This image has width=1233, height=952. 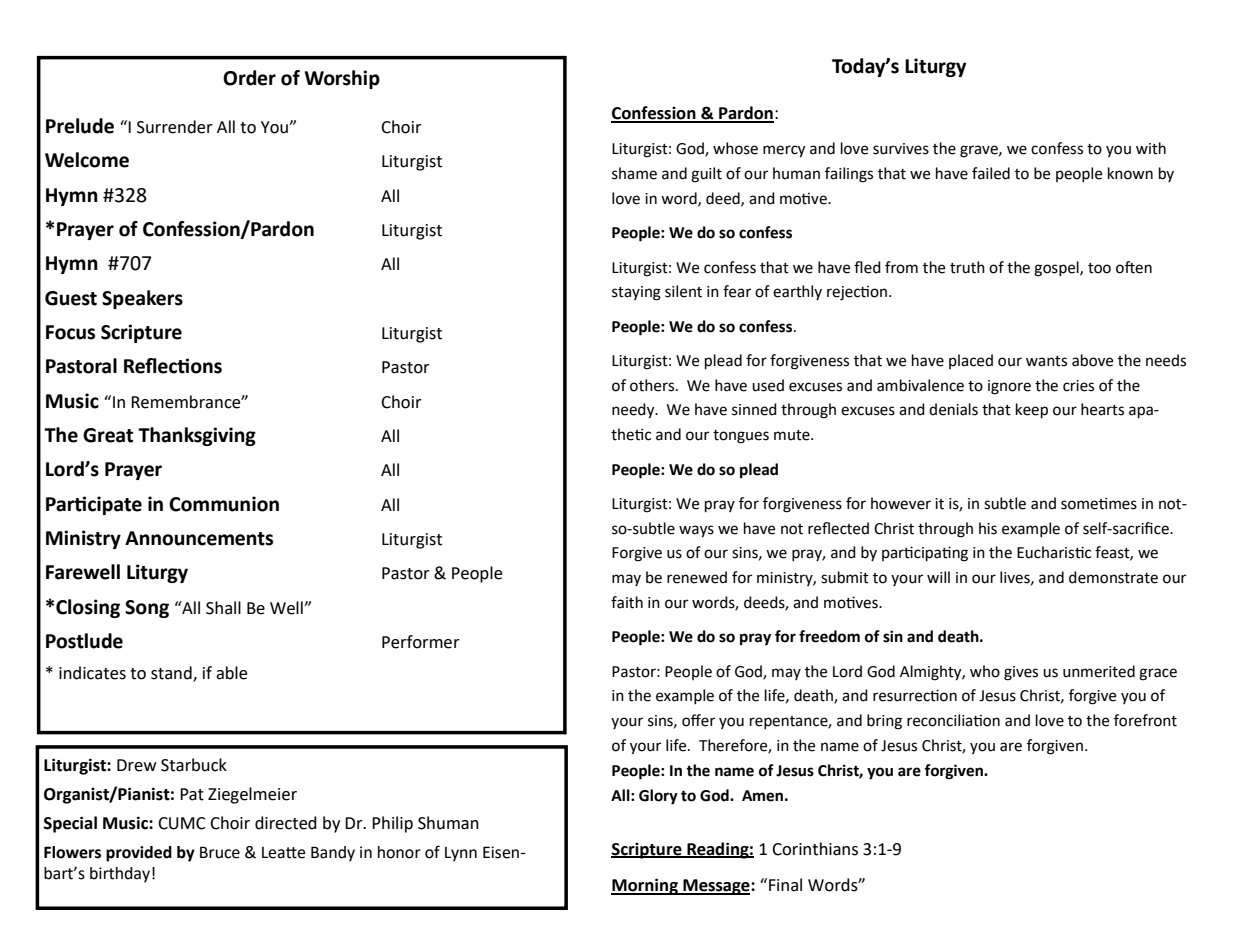 What do you see at coordinates (1046, 361) in the image?
I see `wants` at bounding box center [1046, 361].
